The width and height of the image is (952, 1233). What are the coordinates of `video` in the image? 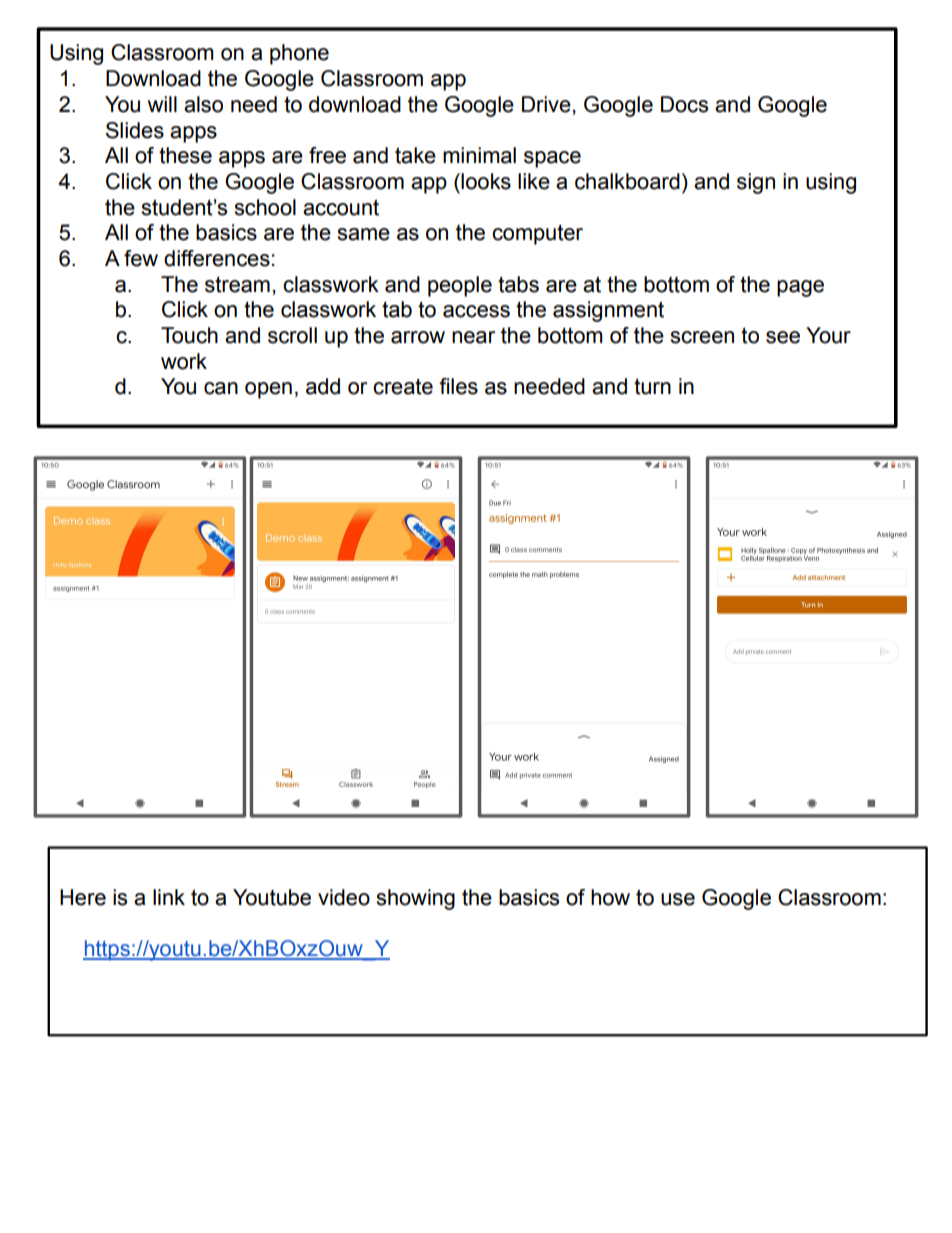 It's located at (344, 897).
